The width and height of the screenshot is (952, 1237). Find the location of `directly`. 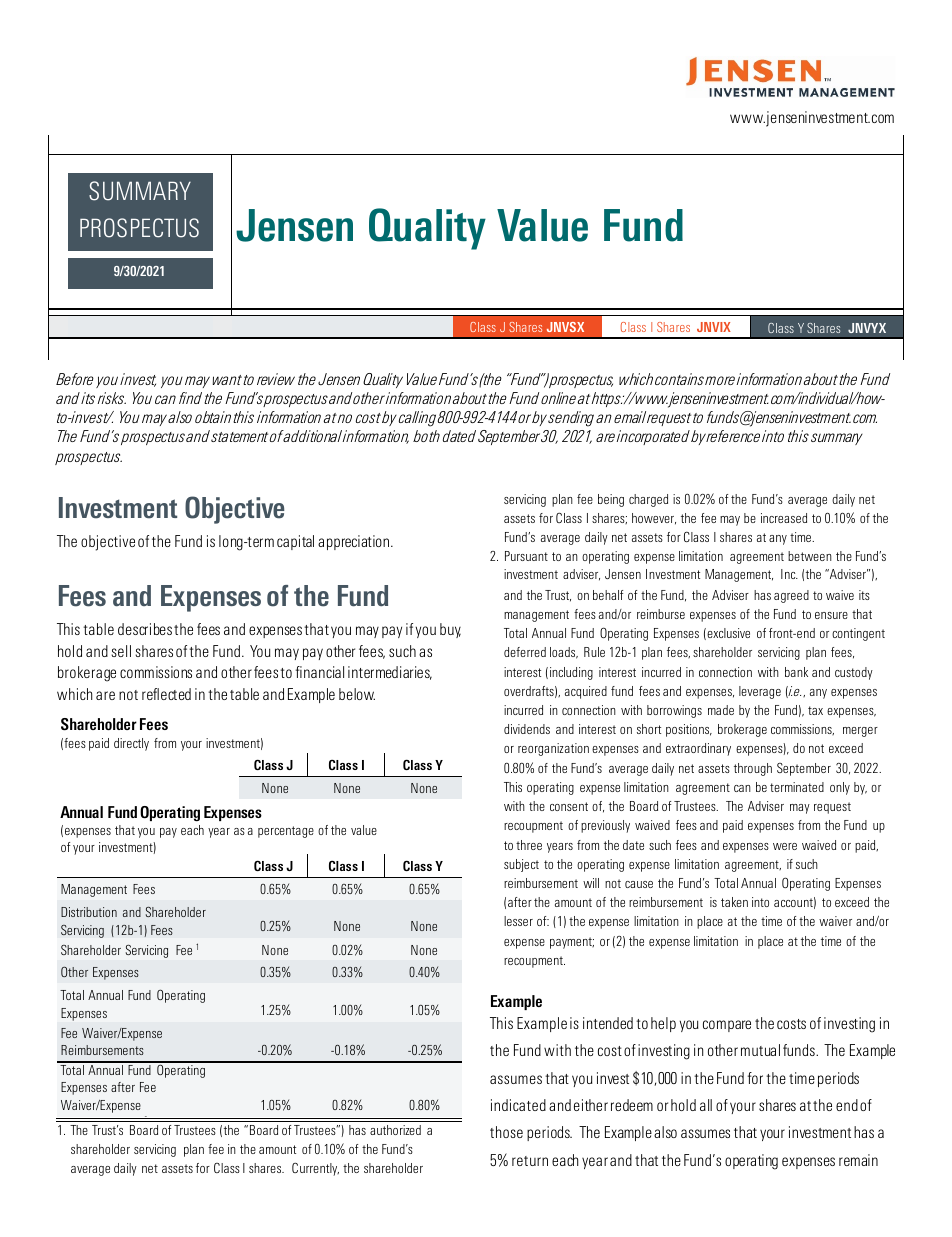

directly is located at coordinates (131, 744).
